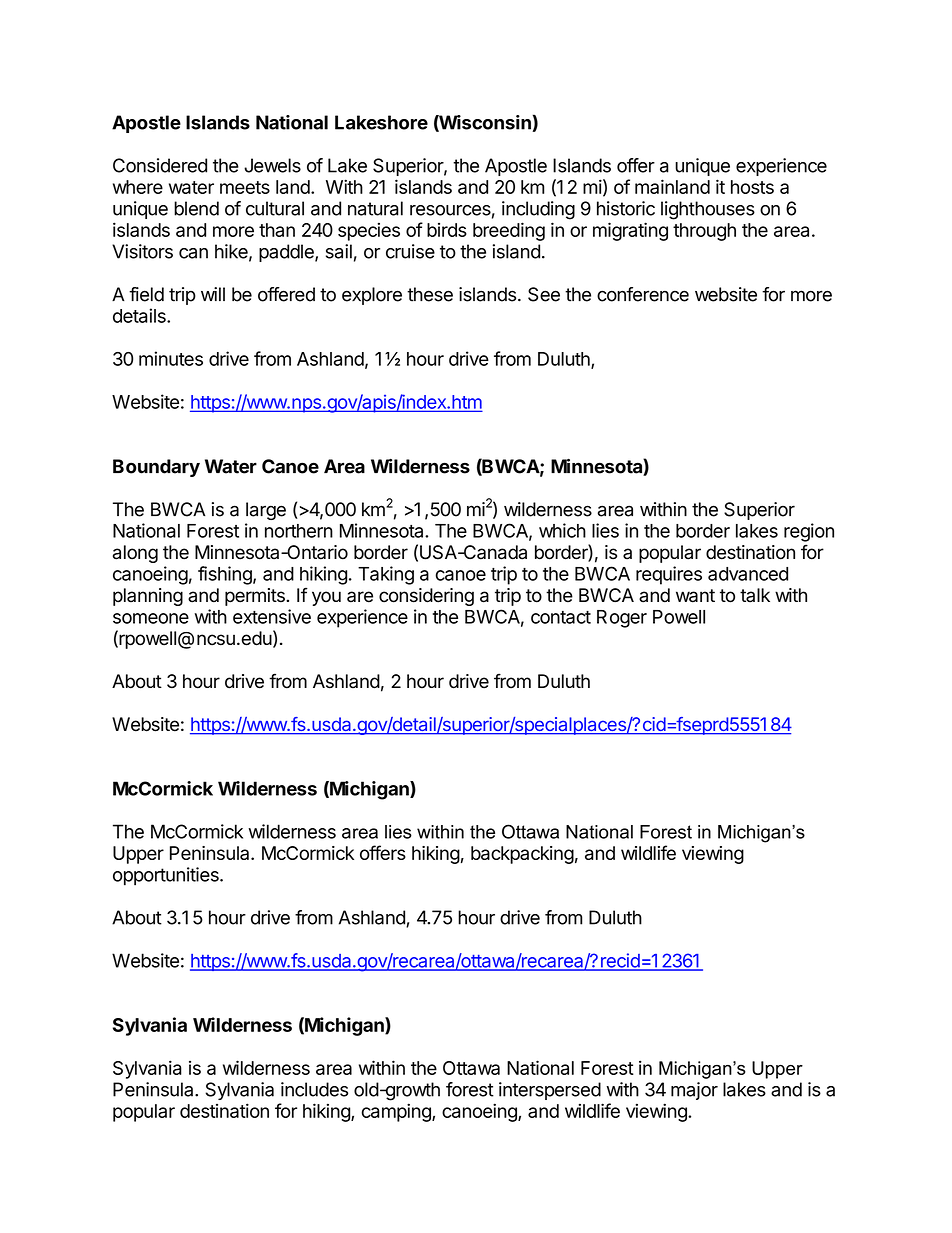 This page has width=952, height=1233. Describe the element at coordinates (755, 595) in the page. I see `talk` at that location.
